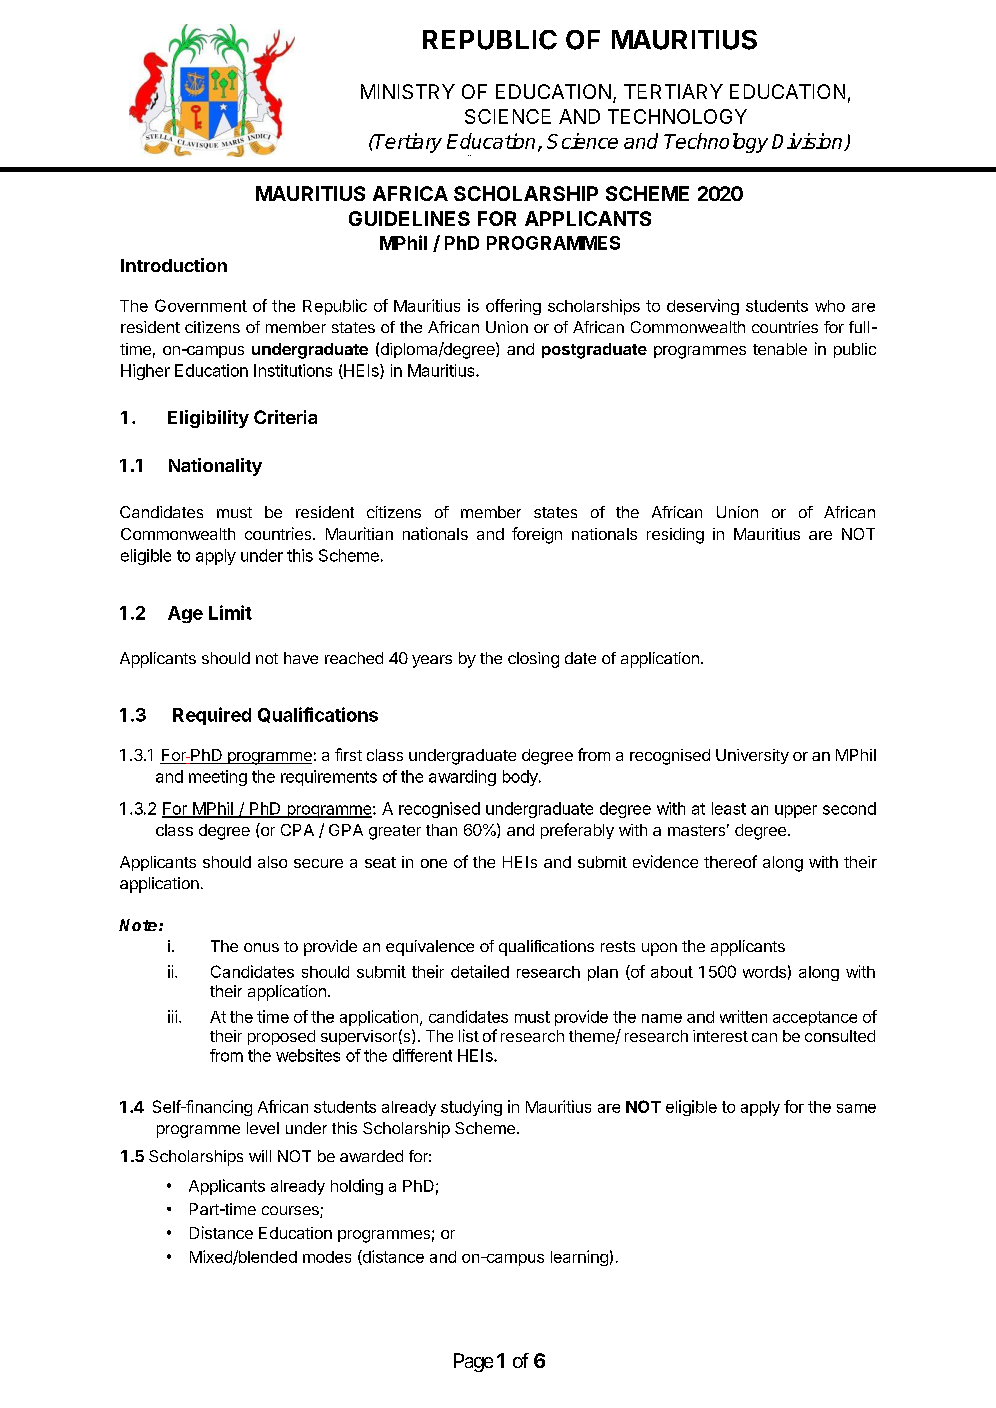  I want to click on closing, so click(533, 660).
